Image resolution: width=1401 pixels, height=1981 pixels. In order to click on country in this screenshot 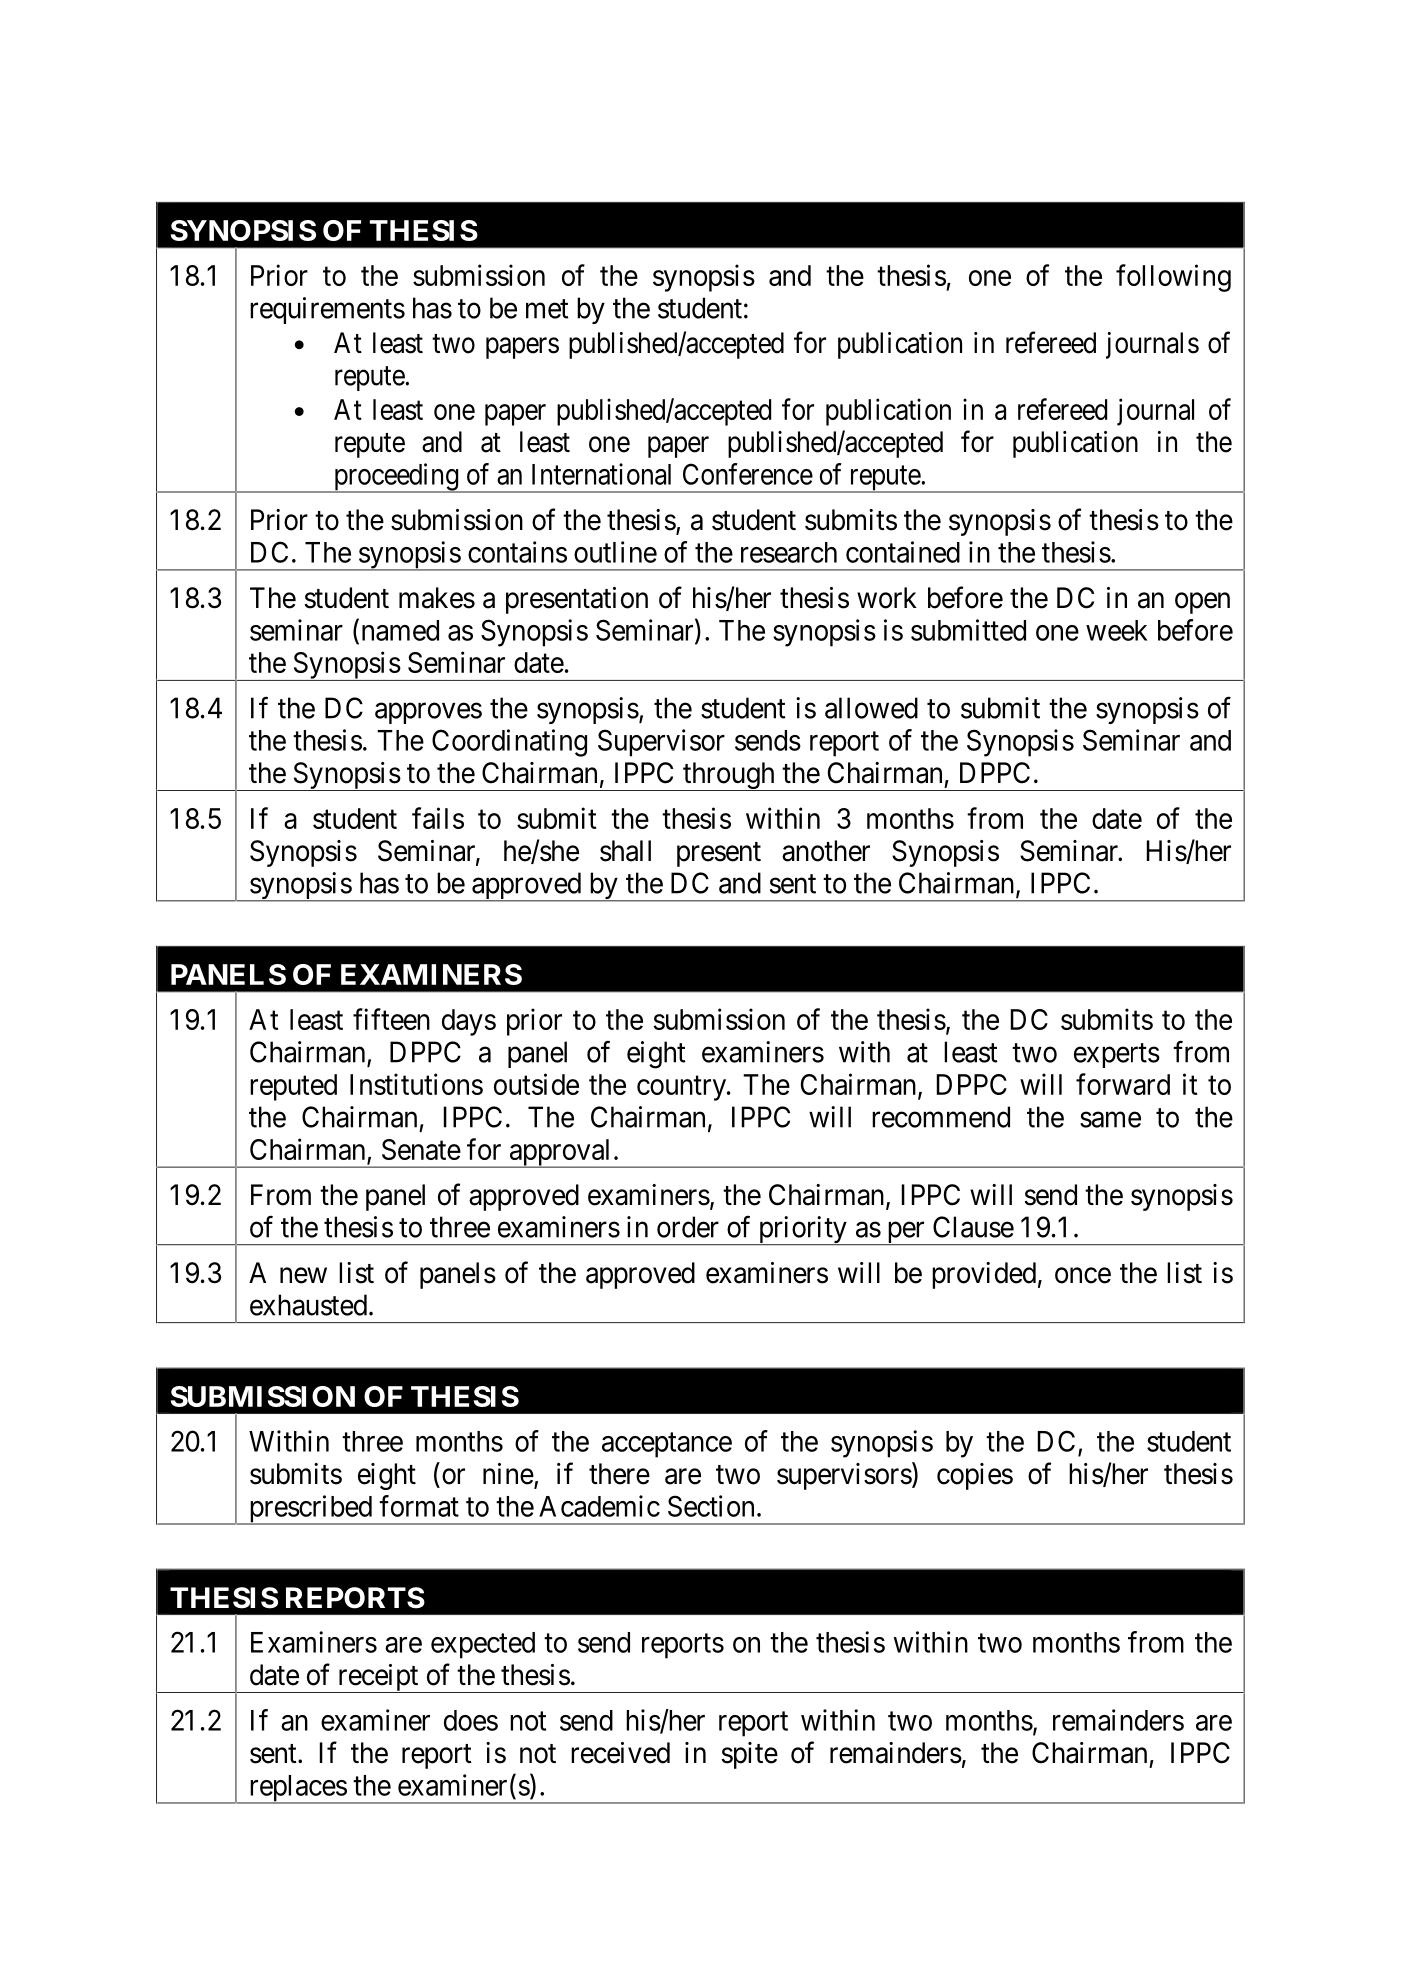, I will do `click(682, 1088)`.
